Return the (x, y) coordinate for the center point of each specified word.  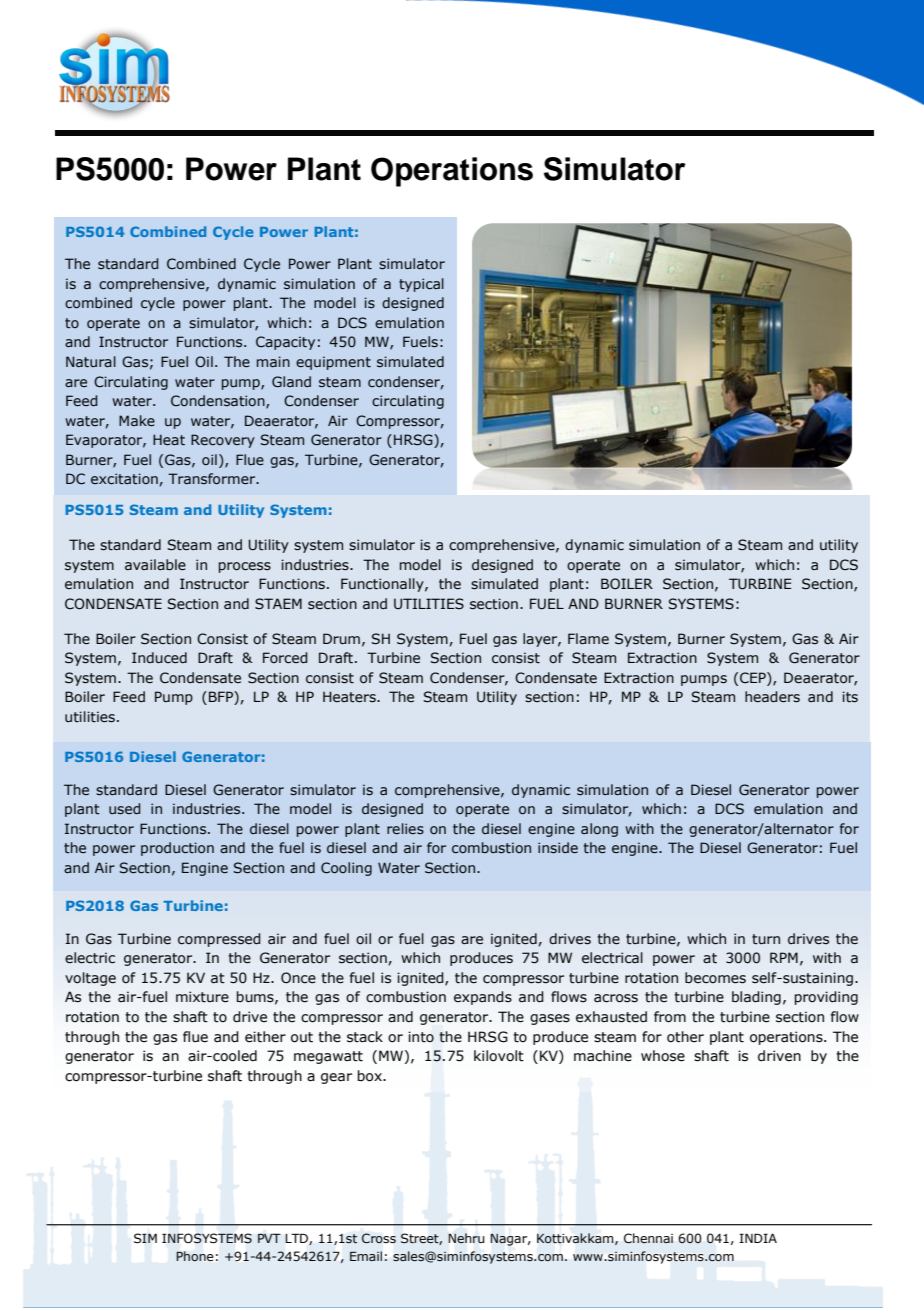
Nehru (466, 1238)
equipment (333, 363)
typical (421, 285)
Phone (194, 1256)
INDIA (758, 1238)
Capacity (285, 343)
